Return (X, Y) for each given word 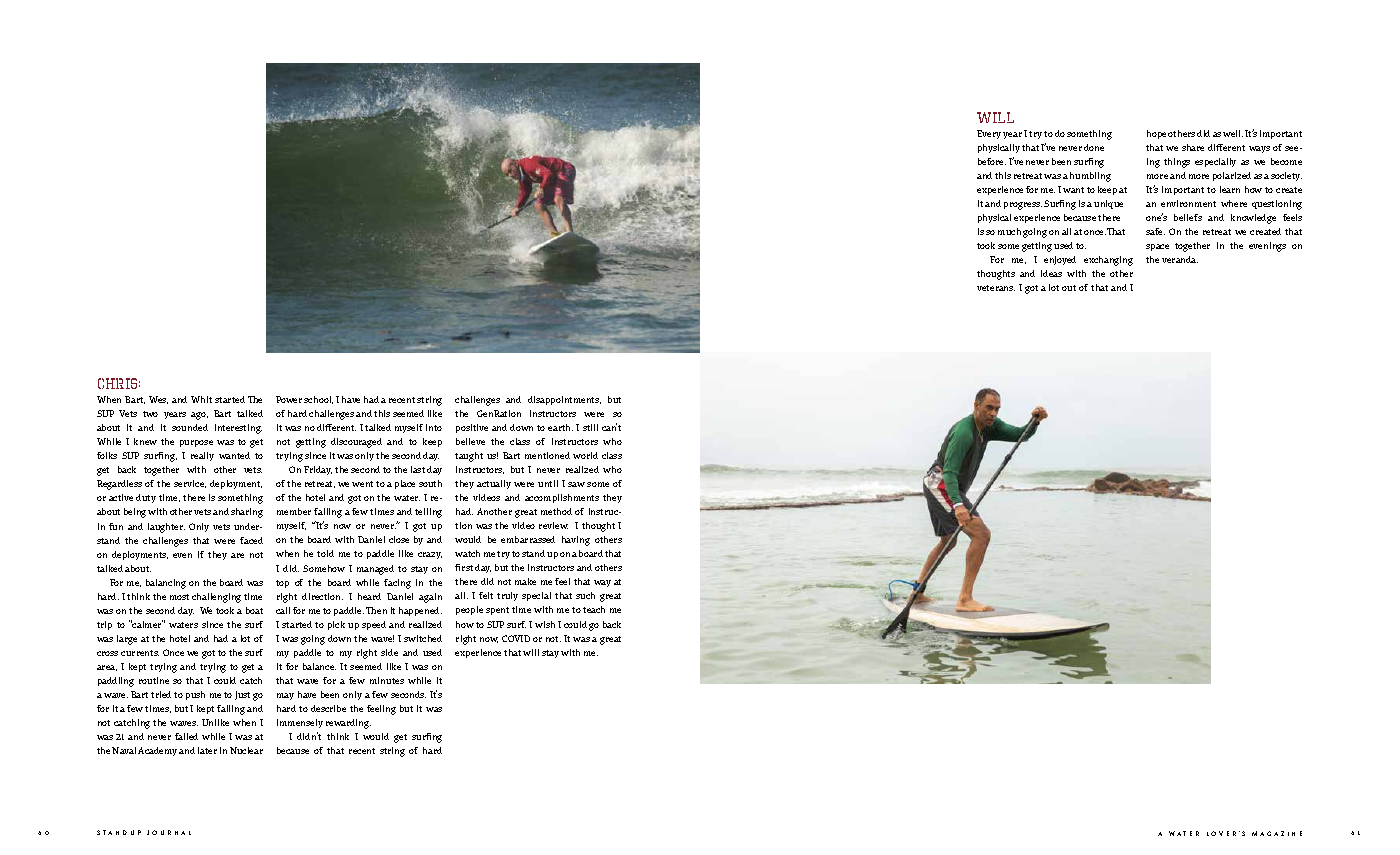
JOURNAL (169, 832)
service (190, 484)
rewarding (348, 724)
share (1193, 147)
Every (989, 134)
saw (576, 484)
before (992, 161)
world (585, 455)
